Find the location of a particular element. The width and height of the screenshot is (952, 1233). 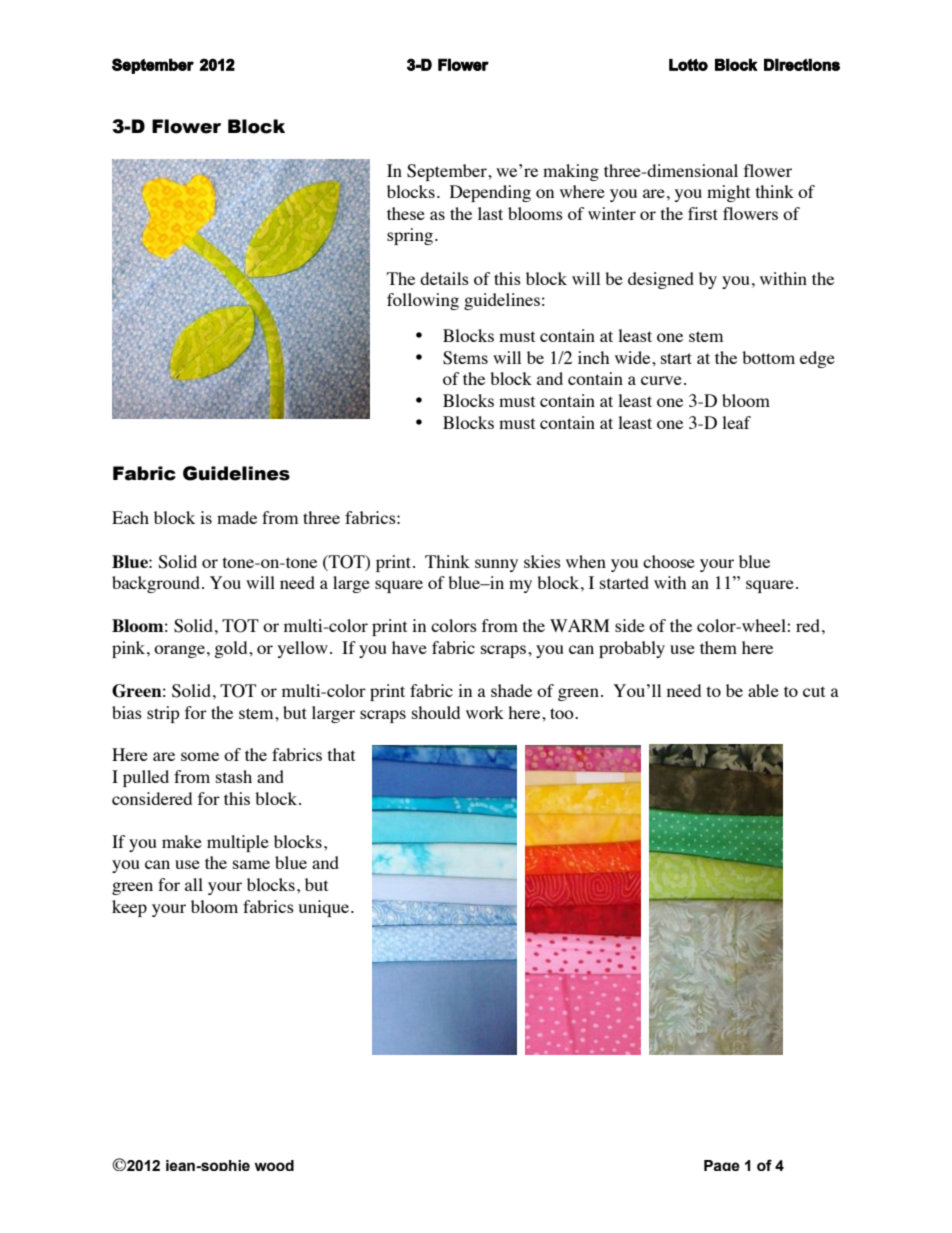

work is located at coordinates (485, 712).
